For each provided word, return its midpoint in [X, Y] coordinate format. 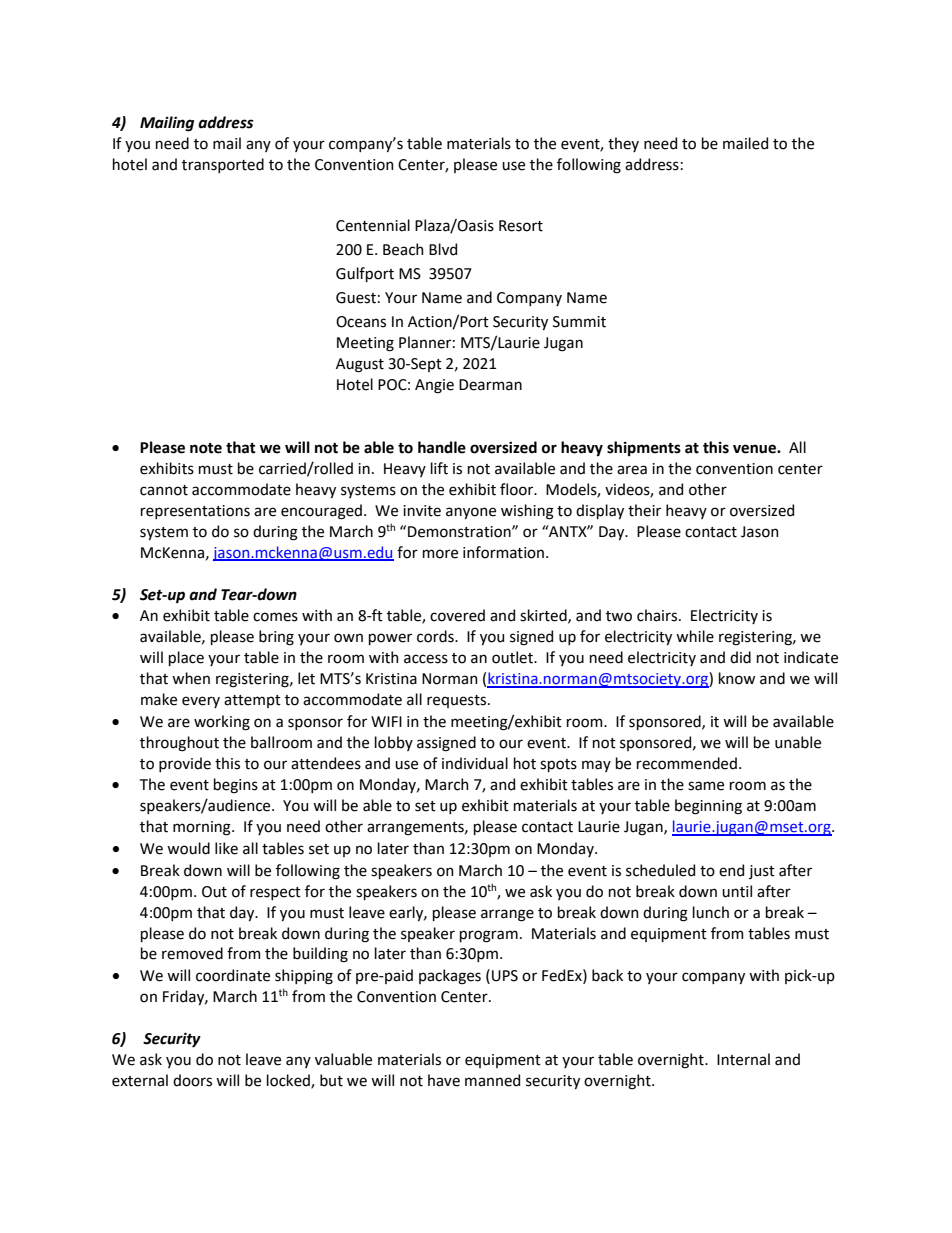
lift [439, 468]
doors [192, 1080]
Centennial [373, 225]
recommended [687, 763]
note [206, 448]
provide [185, 764]
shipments [644, 448]
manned [492, 1080]
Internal [743, 1059]
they [623, 144]
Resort [521, 226]
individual [475, 763]
